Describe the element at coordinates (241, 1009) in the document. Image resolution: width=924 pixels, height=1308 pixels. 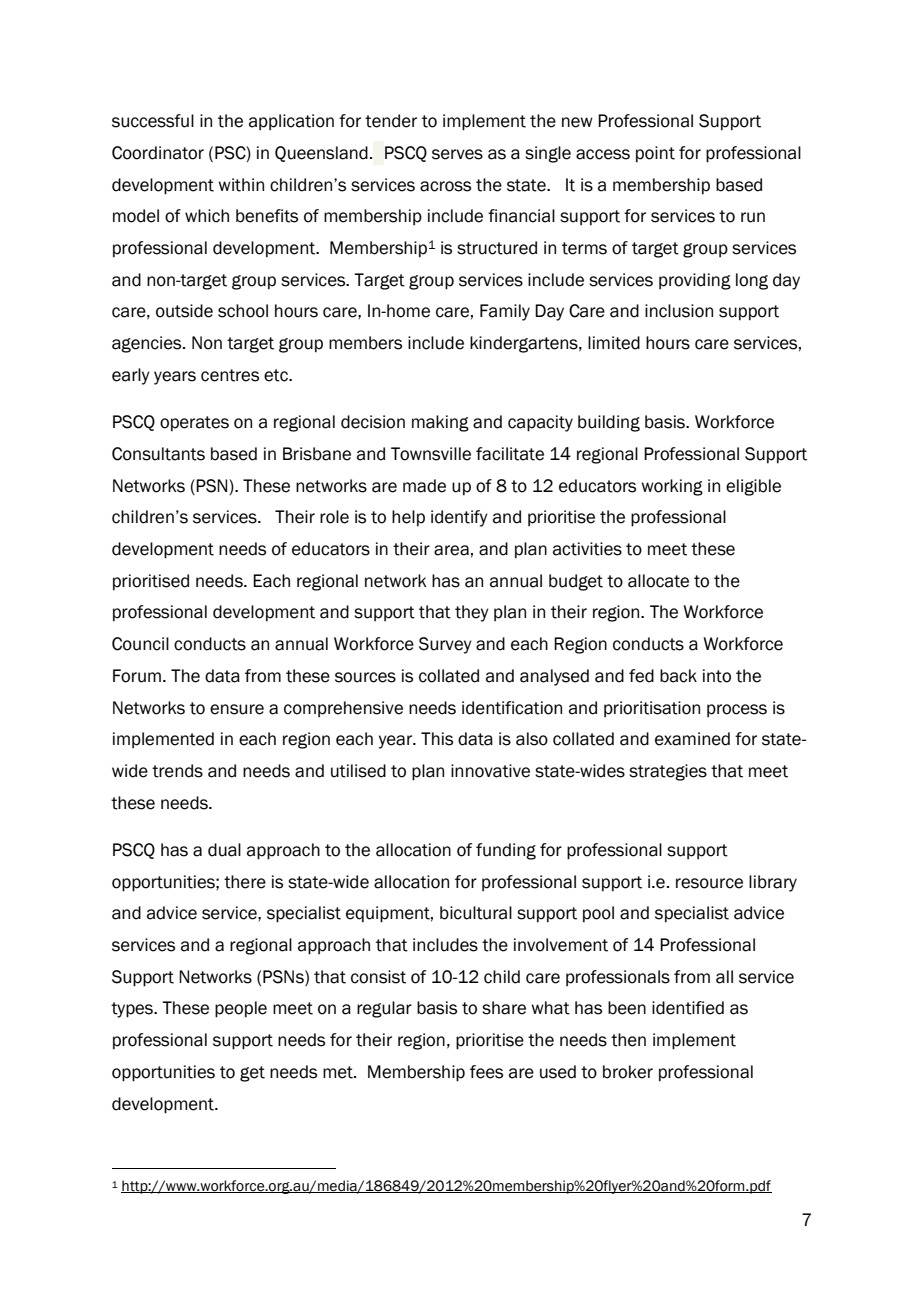
I see `people` at that location.
